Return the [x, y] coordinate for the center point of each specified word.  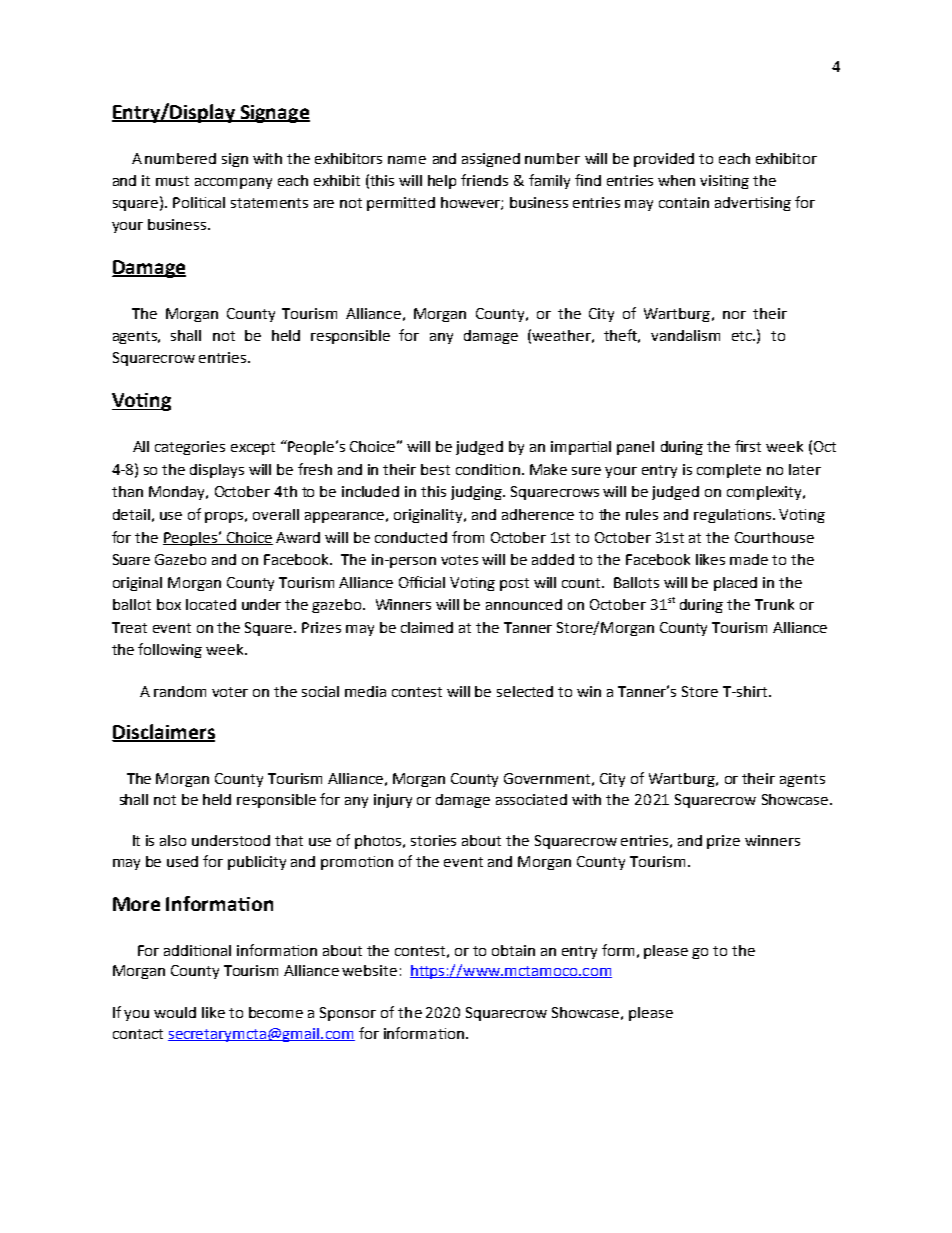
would [175, 1012]
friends [484, 180]
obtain [513, 950]
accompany [233, 183]
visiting [724, 182]
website [369, 970]
